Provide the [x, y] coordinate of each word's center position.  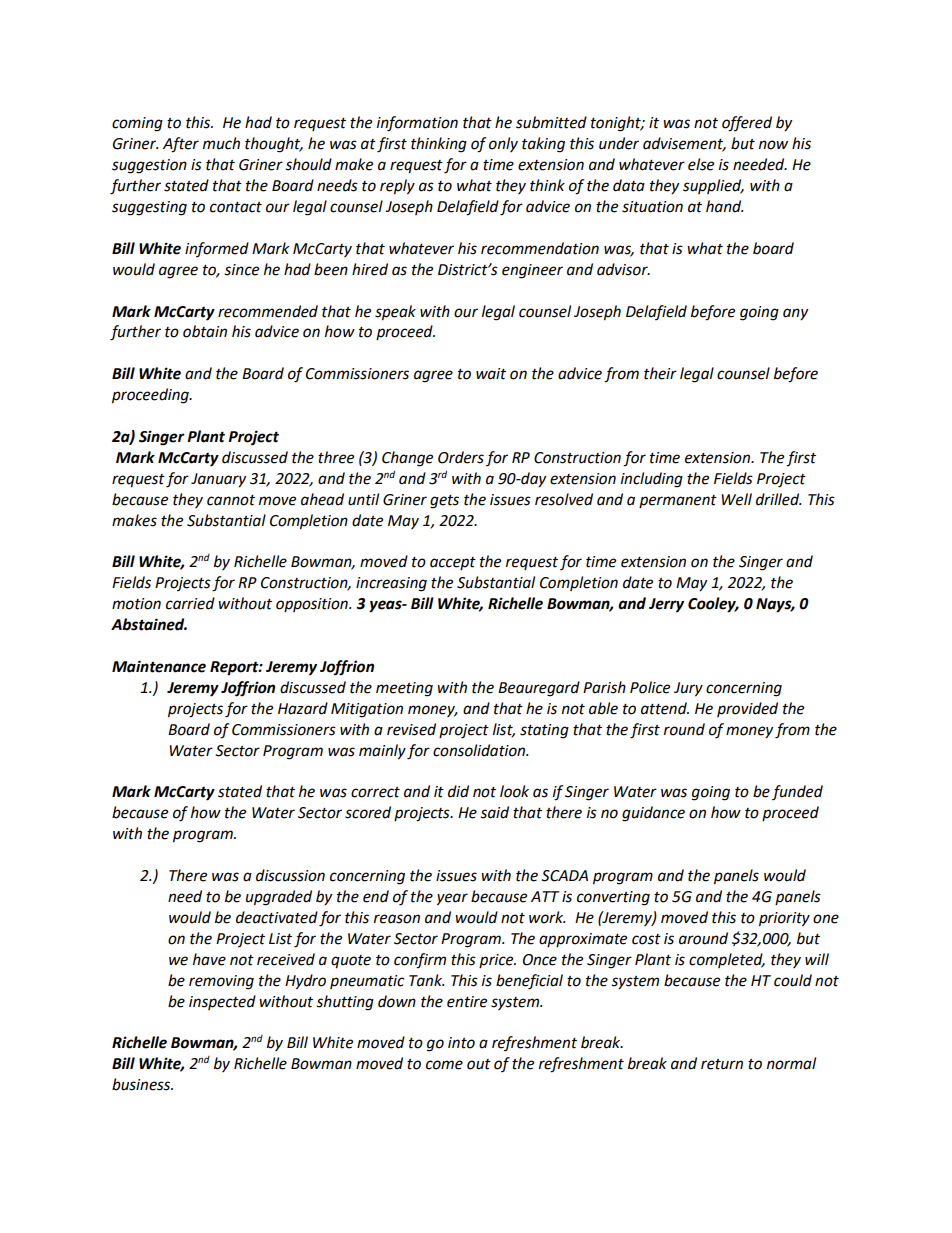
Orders [461, 457]
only [503, 144]
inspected [222, 1002]
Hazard [303, 708]
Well [736, 499]
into [461, 1043]
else [701, 164]
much [221, 143]
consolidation [480, 750]
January [218, 480]
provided [747, 709]
